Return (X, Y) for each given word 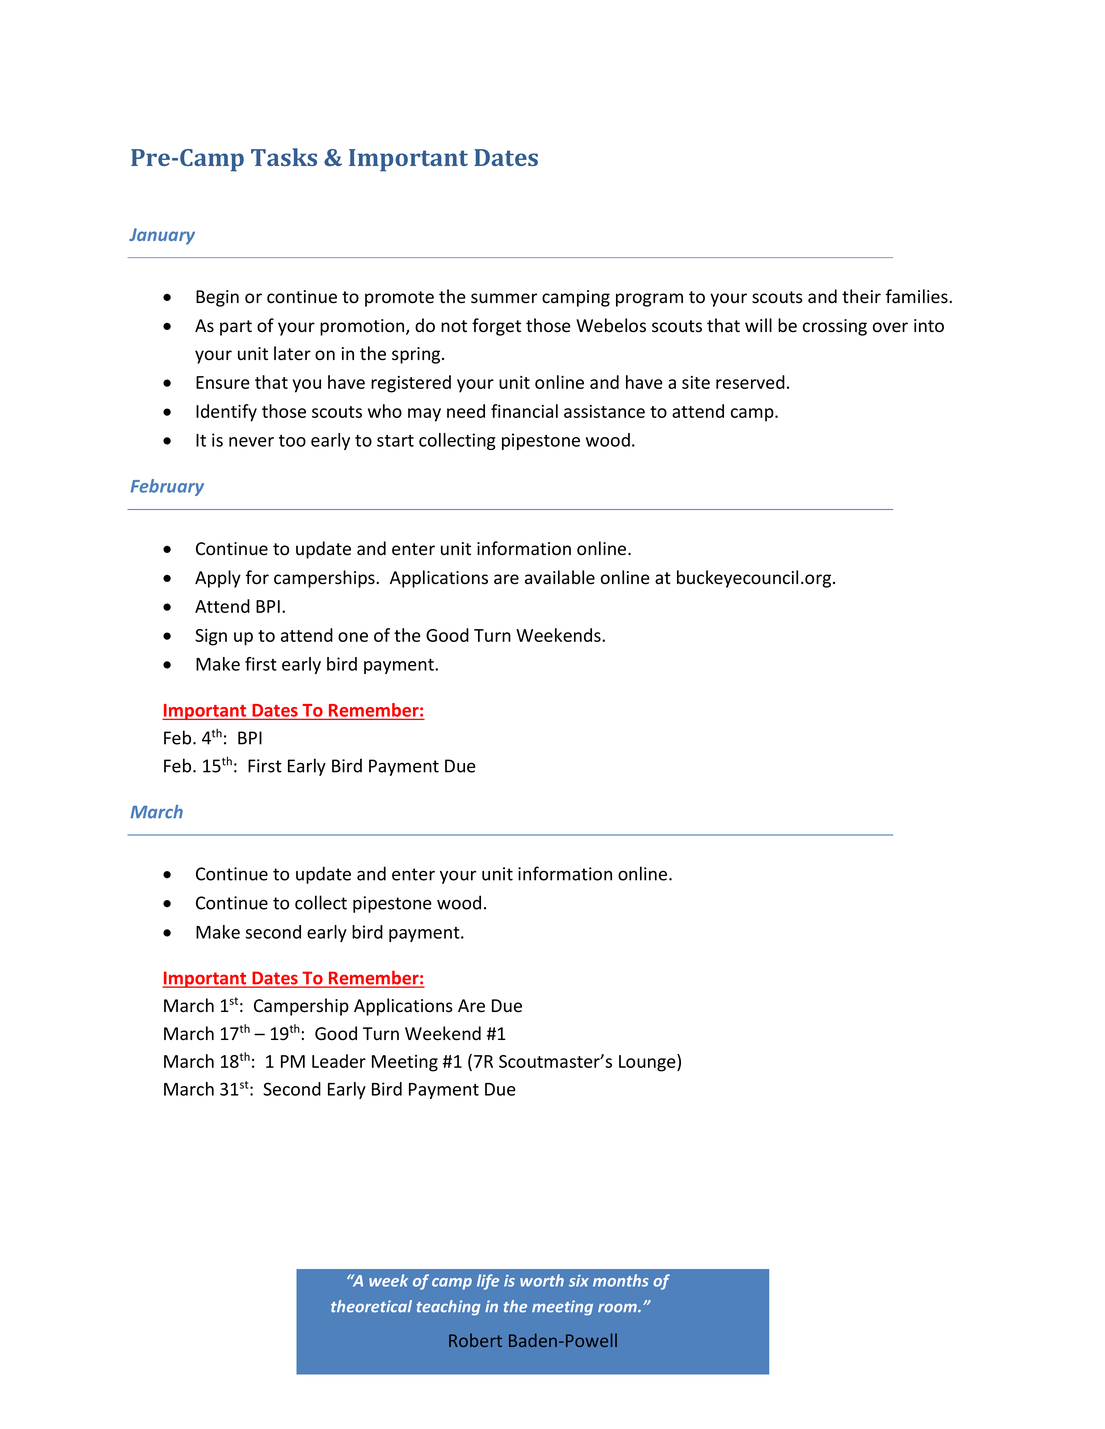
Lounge (648, 1063)
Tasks (284, 157)
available (560, 577)
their (861, 296)
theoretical (371, 1306)
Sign (211, 637)
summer (504, 298)
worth (542, 1280)
